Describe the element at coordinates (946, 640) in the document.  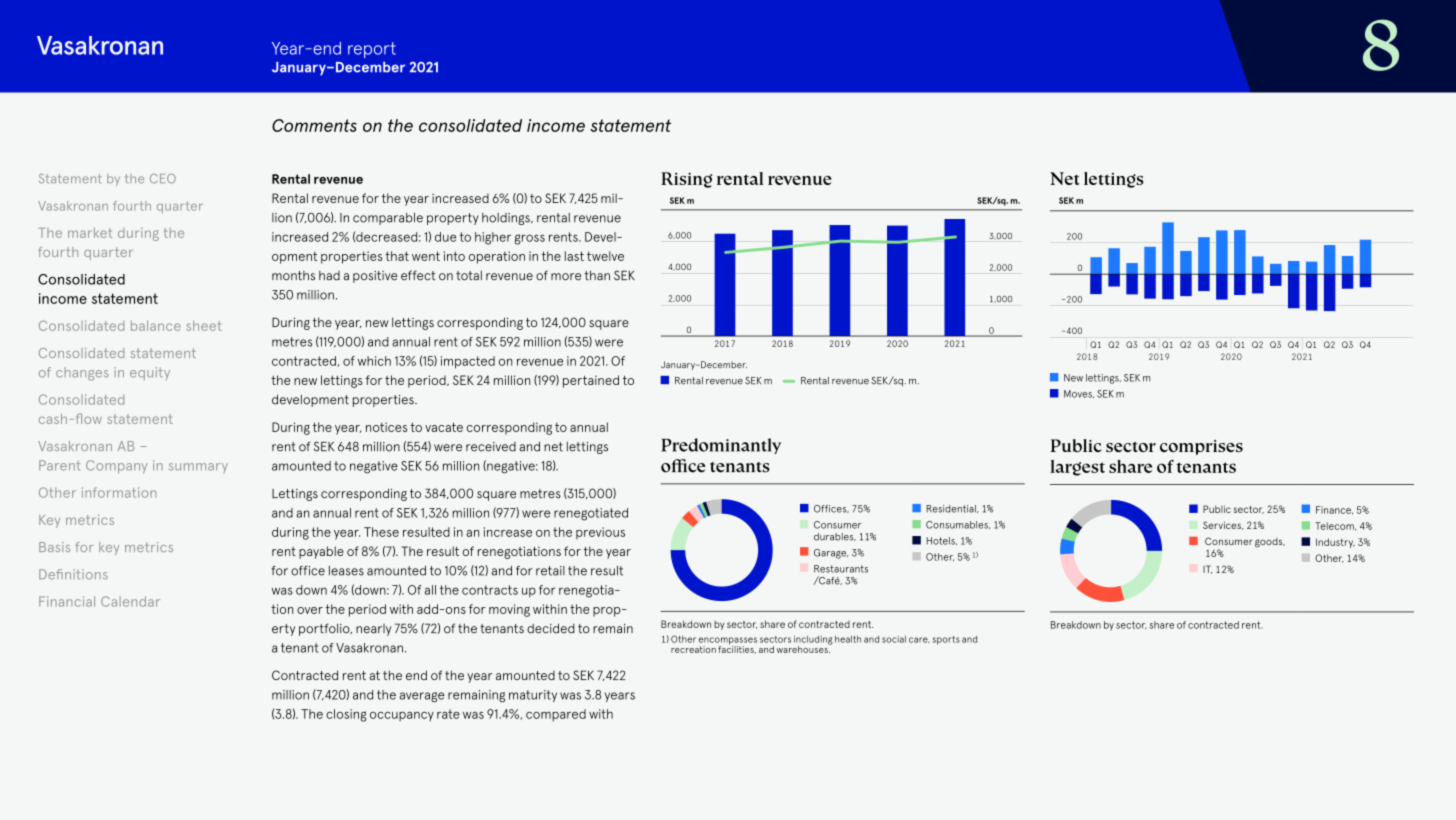
I see `sports` at that location.
